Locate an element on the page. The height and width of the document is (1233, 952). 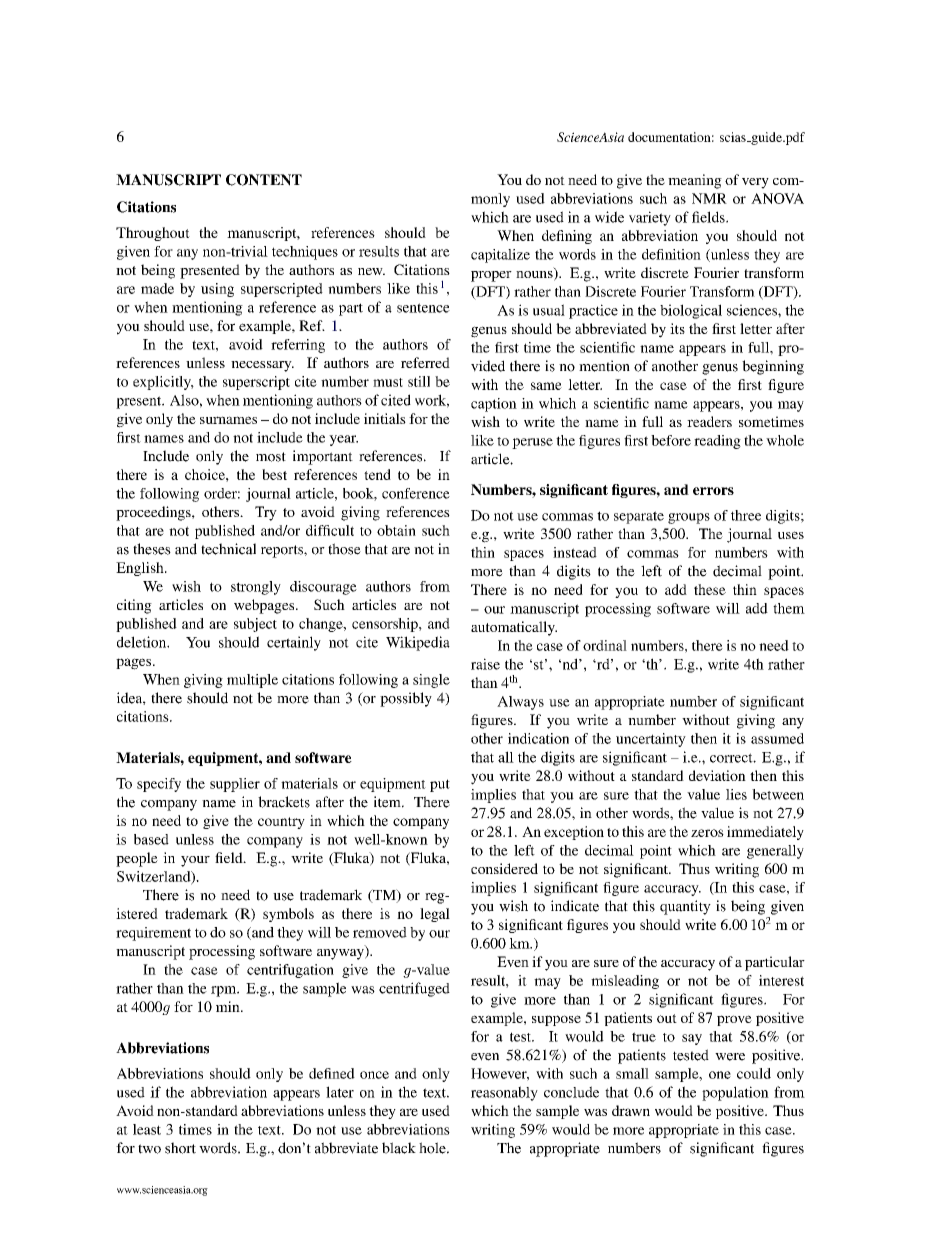
NMR is located at coordinates (709, 198).
